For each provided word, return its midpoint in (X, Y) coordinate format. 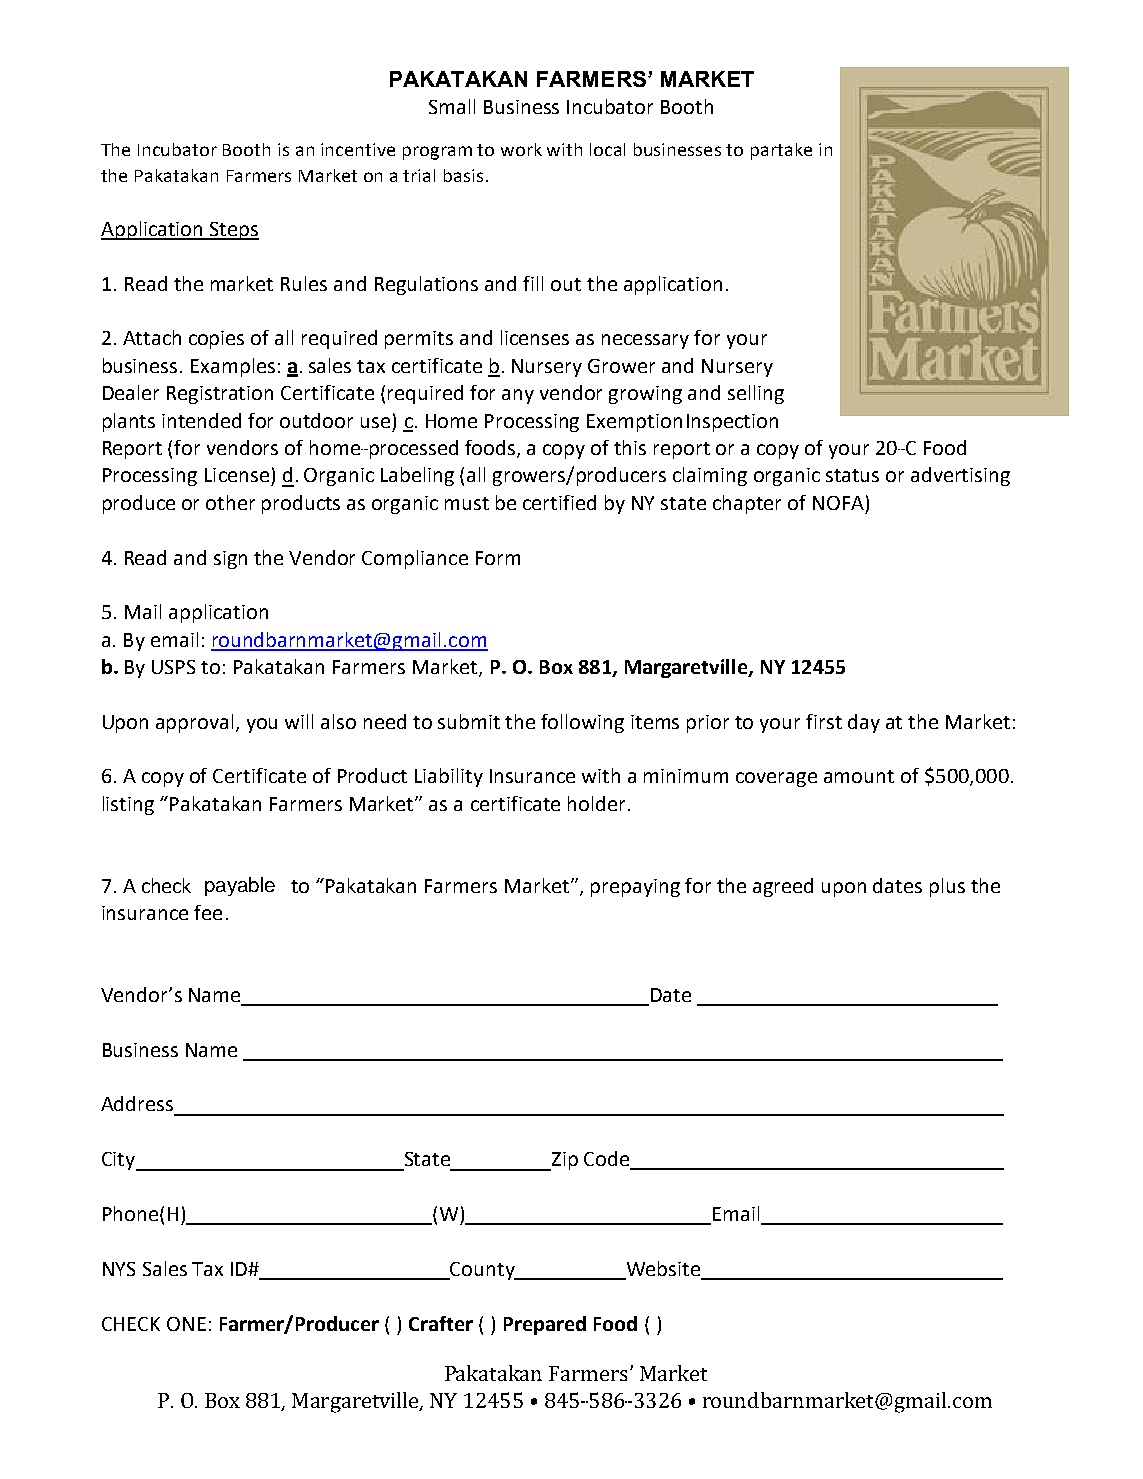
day (864, 723)
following (582, 723)
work (521, 149)
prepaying (635, 888)
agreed (783, 887)
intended (201, 420)
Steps (233, 231)
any (518, 396)
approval (194, 723)
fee (208, 912)
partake (781, 151)
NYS (119, 1269)
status (852, 475)
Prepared (545, 1325)
